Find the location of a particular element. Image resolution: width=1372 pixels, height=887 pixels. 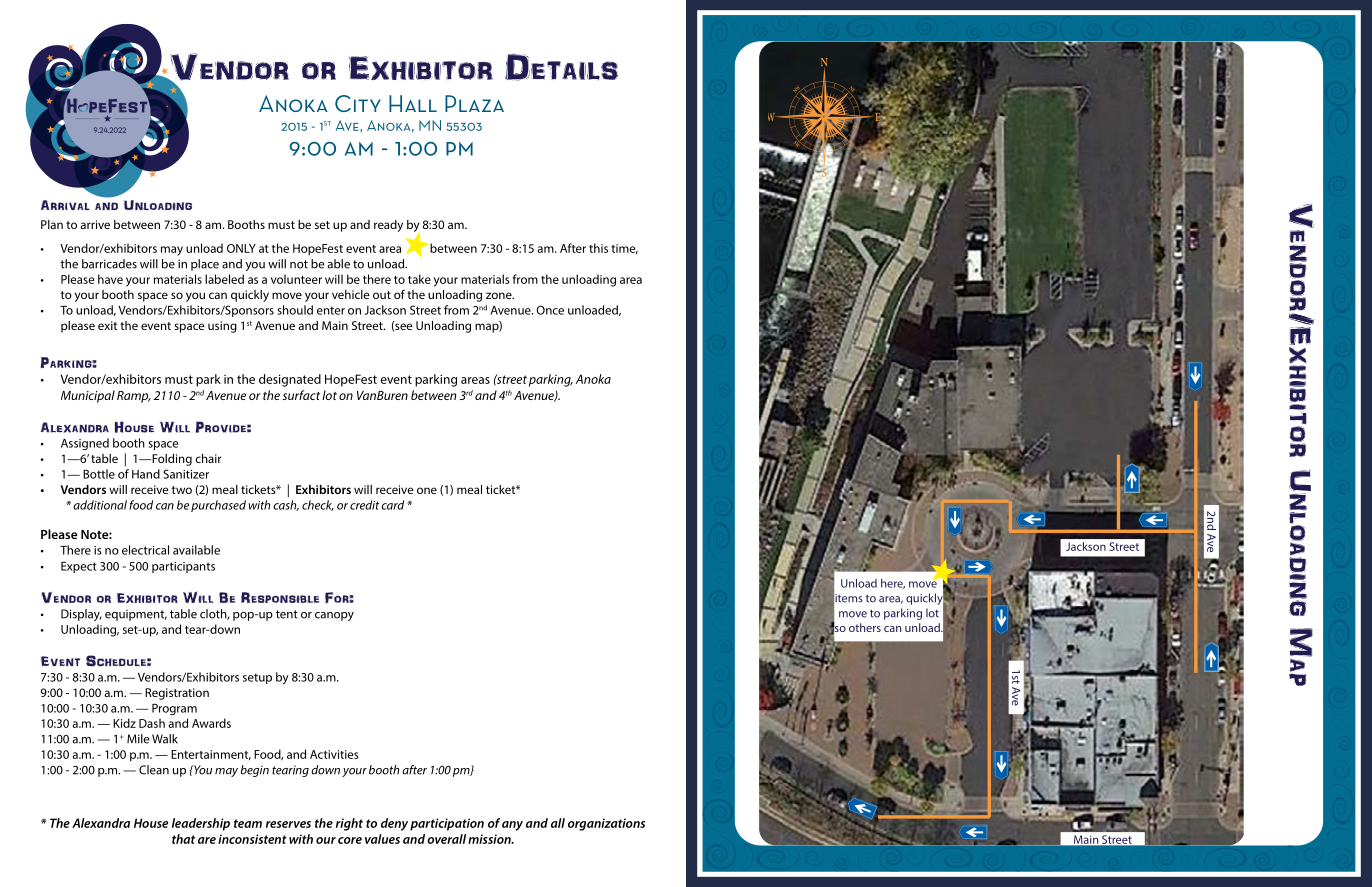

Ramp is located at coordinates (134, 397).
